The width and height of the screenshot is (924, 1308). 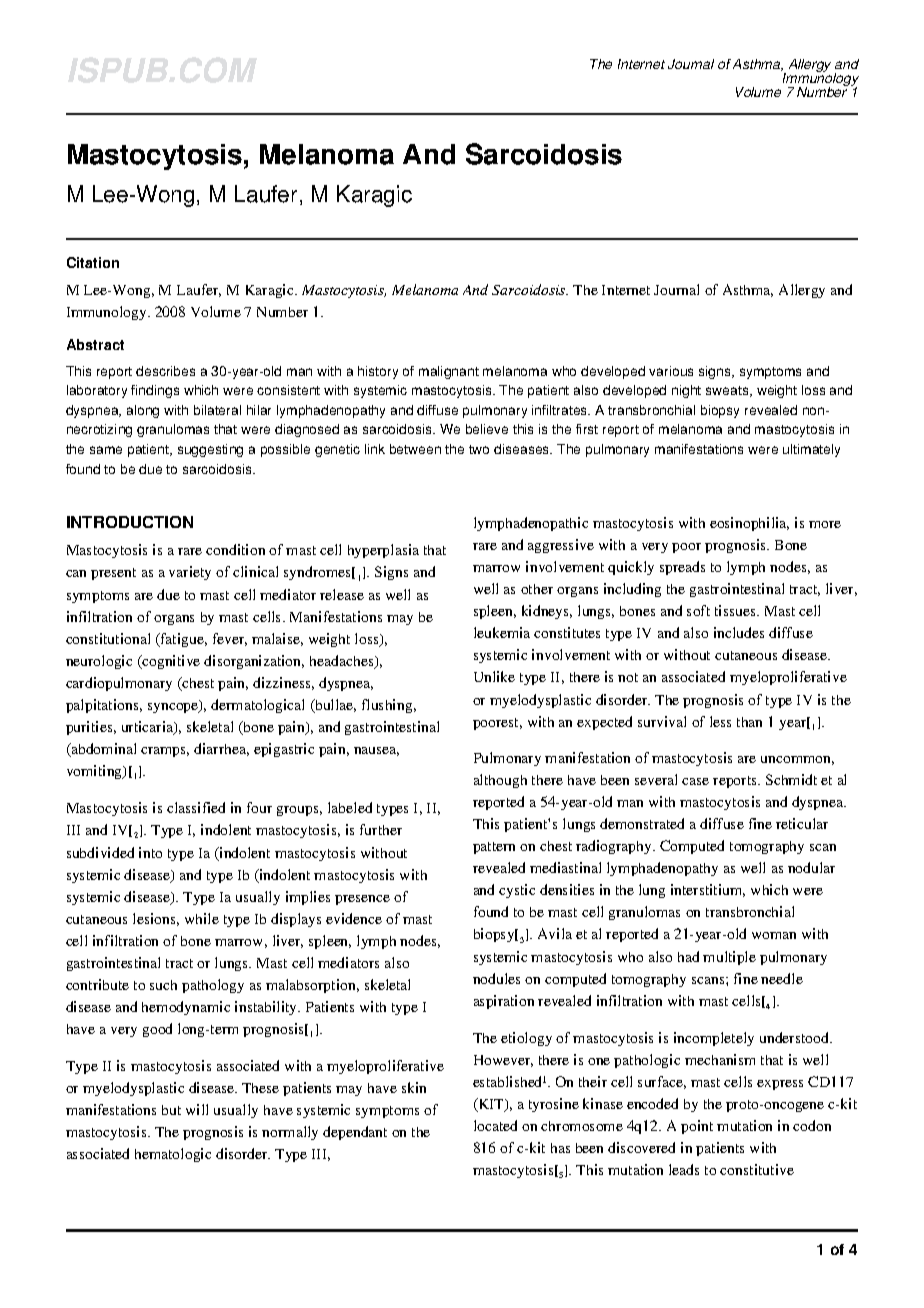 I want to click on malignant, so click(x=449, y=372).
